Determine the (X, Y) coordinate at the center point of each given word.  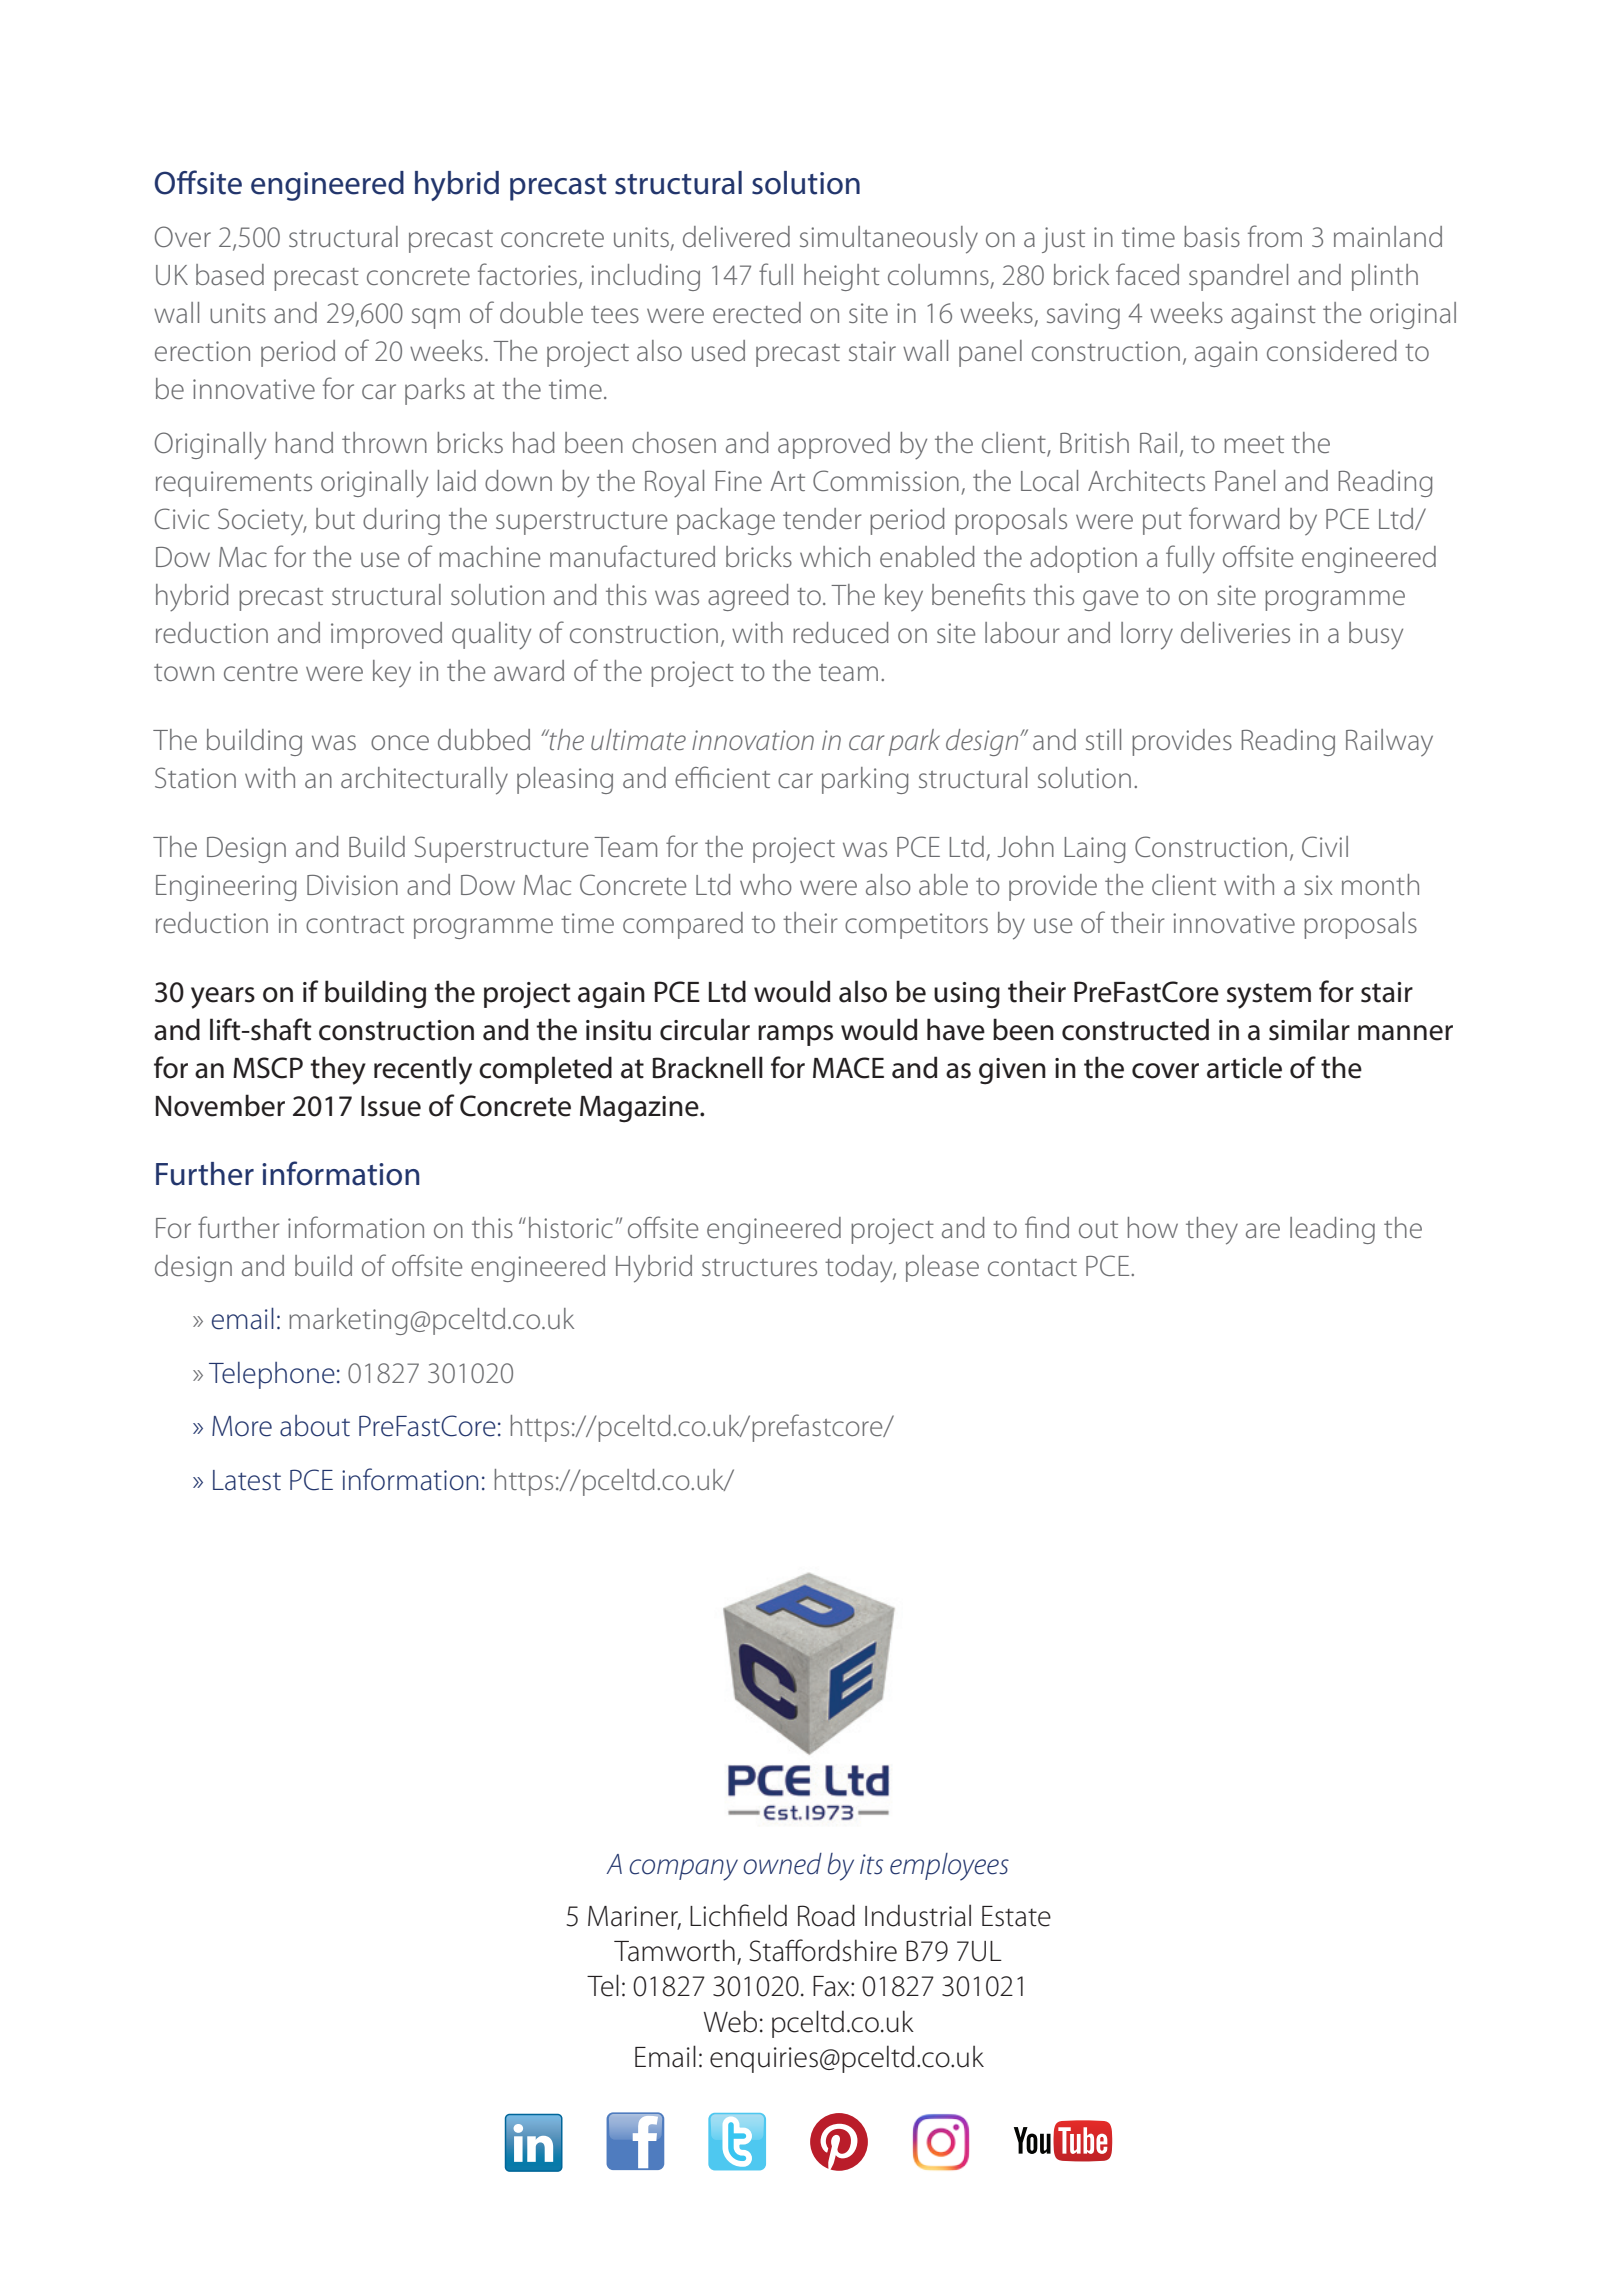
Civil (1325, 846)
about (315, 1426)
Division (352, 885)
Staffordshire (823, 1950)
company (683, 1870)
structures (759, 1267)
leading (1332, 1230)
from (1275, 236)
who (766, 884)
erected (757, 312)
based (230, 274)
